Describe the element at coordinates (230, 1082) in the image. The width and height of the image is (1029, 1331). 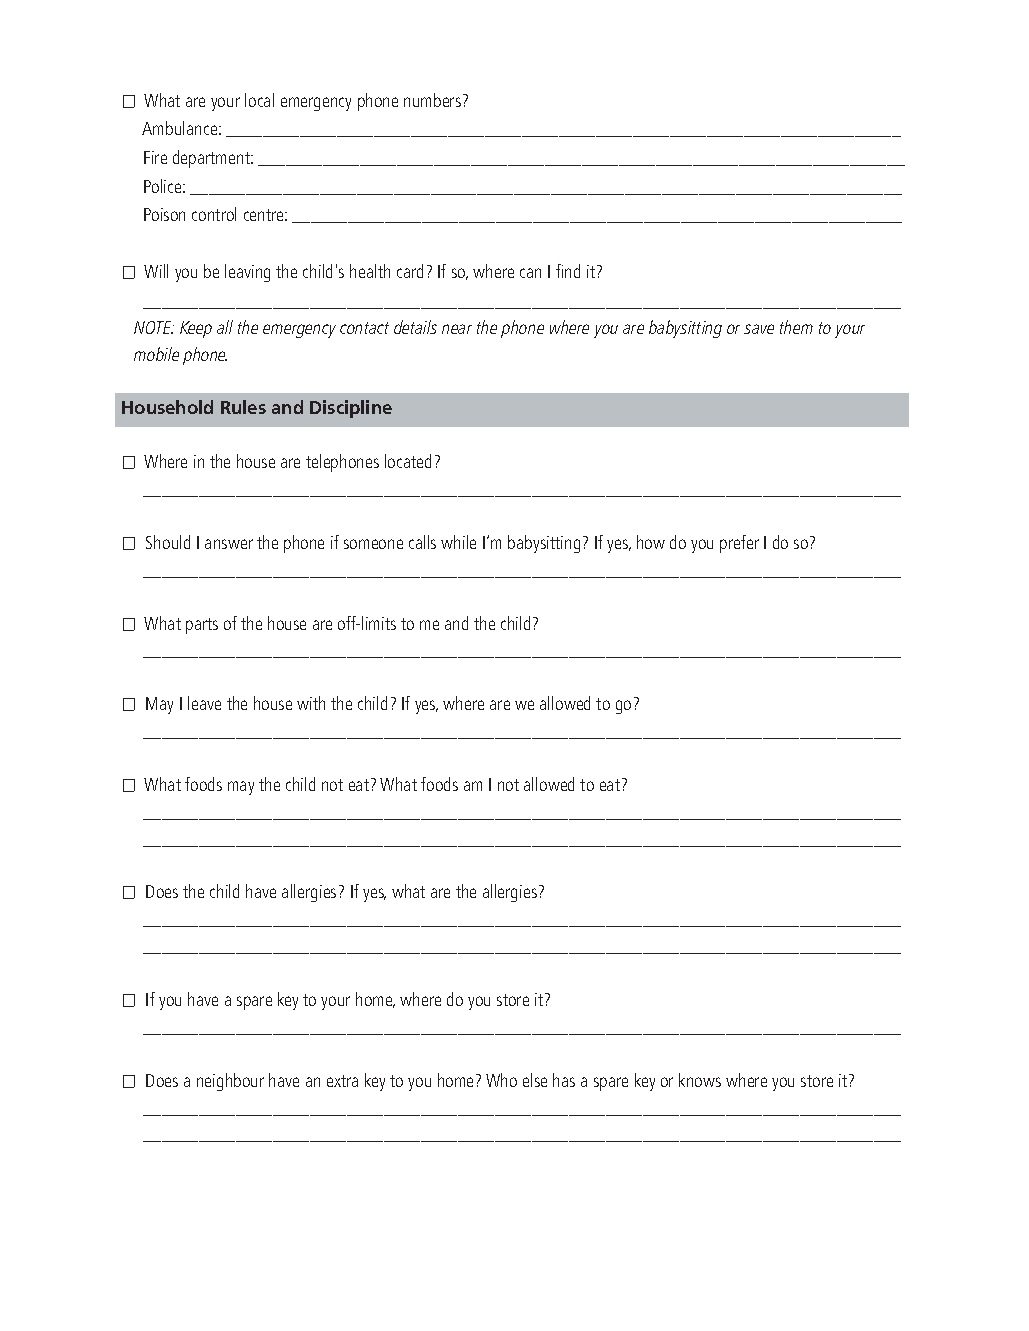
I see `neighbour` at that location.
